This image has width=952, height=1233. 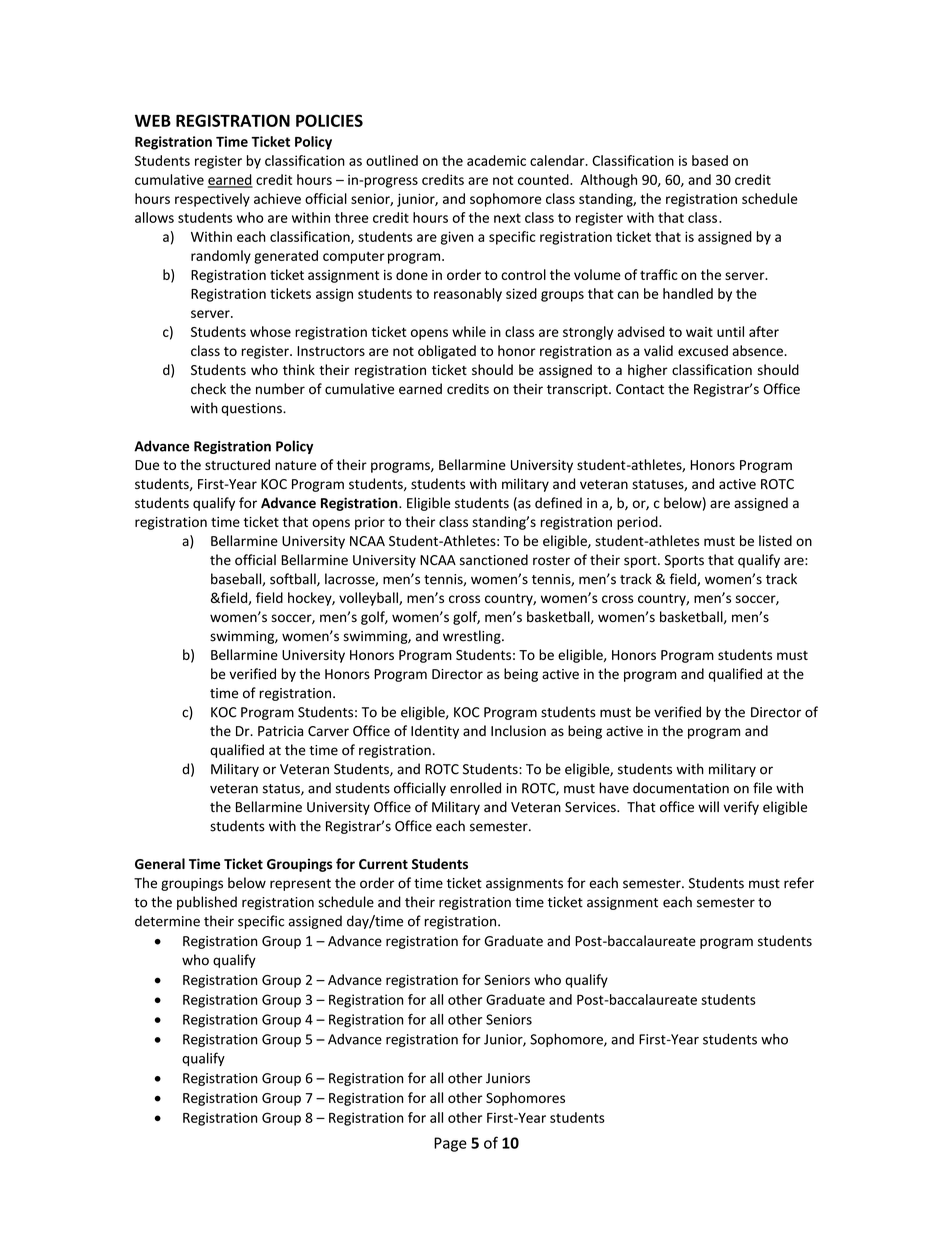 What do you see at coordinates (280, 731) in the image?
I see `Patricia` at bounding box center [280, 731].
